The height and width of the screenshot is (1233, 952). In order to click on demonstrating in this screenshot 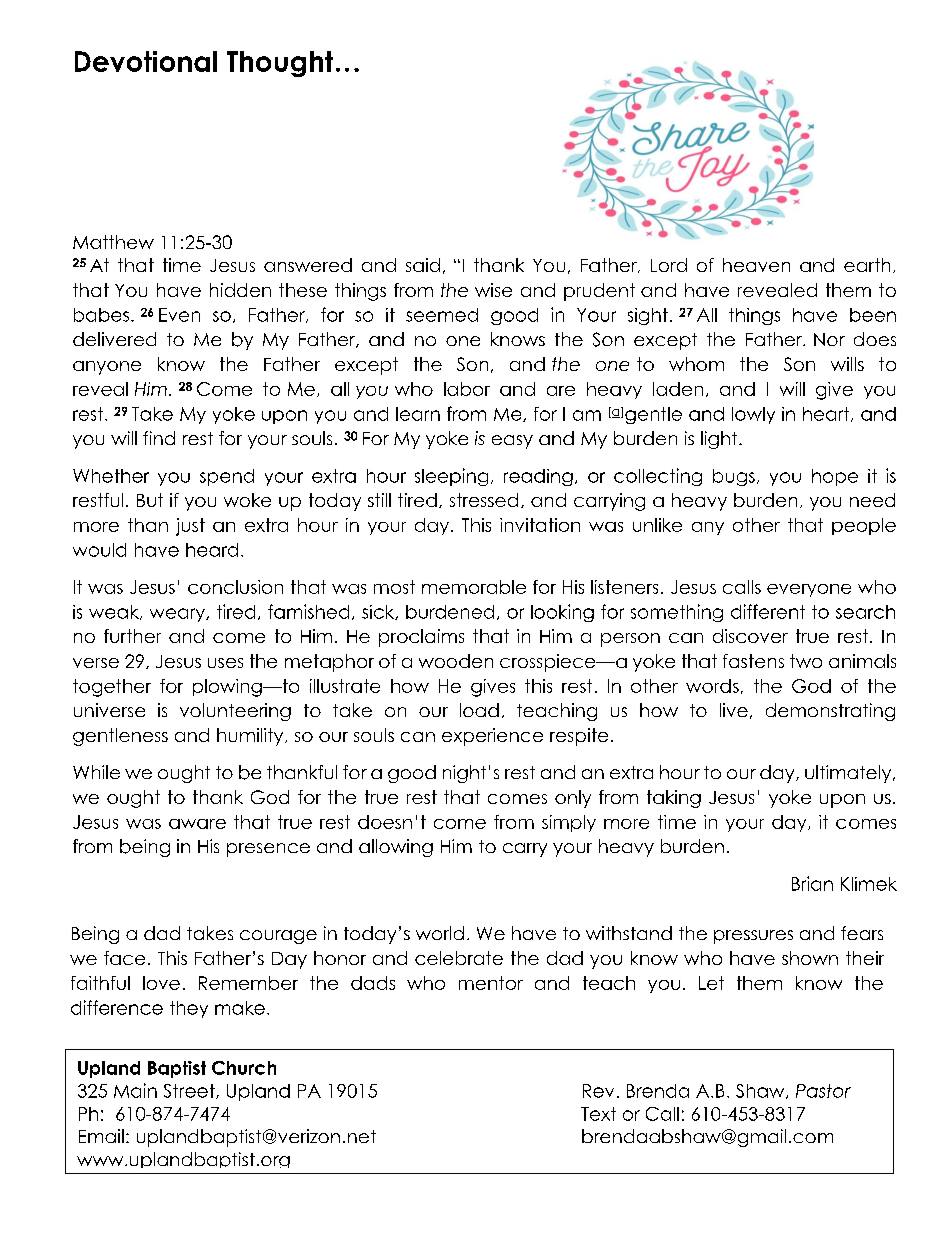, I will do `click(830, 712)`.
